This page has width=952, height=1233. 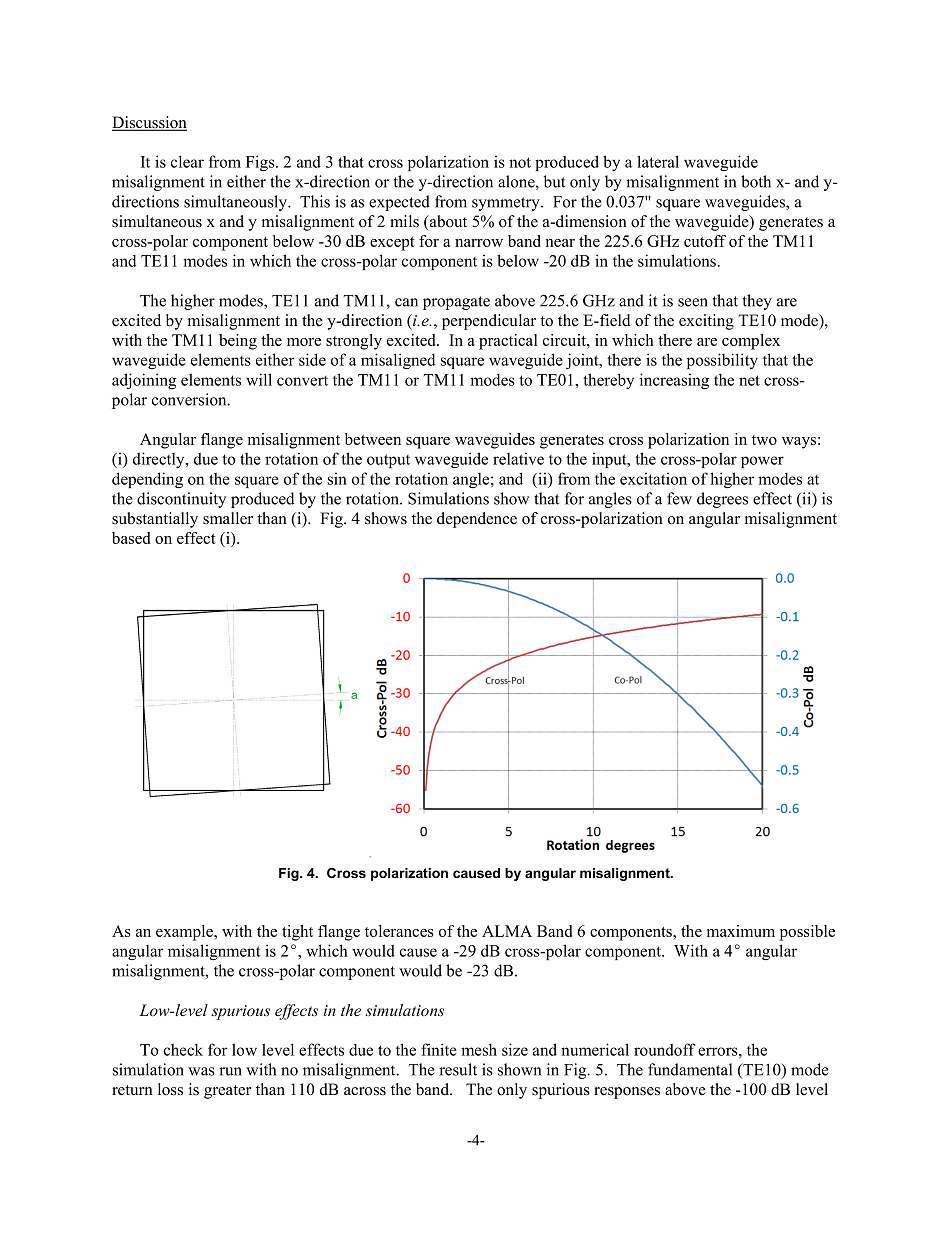 I want to click on example, so click(x=186, y=933).
